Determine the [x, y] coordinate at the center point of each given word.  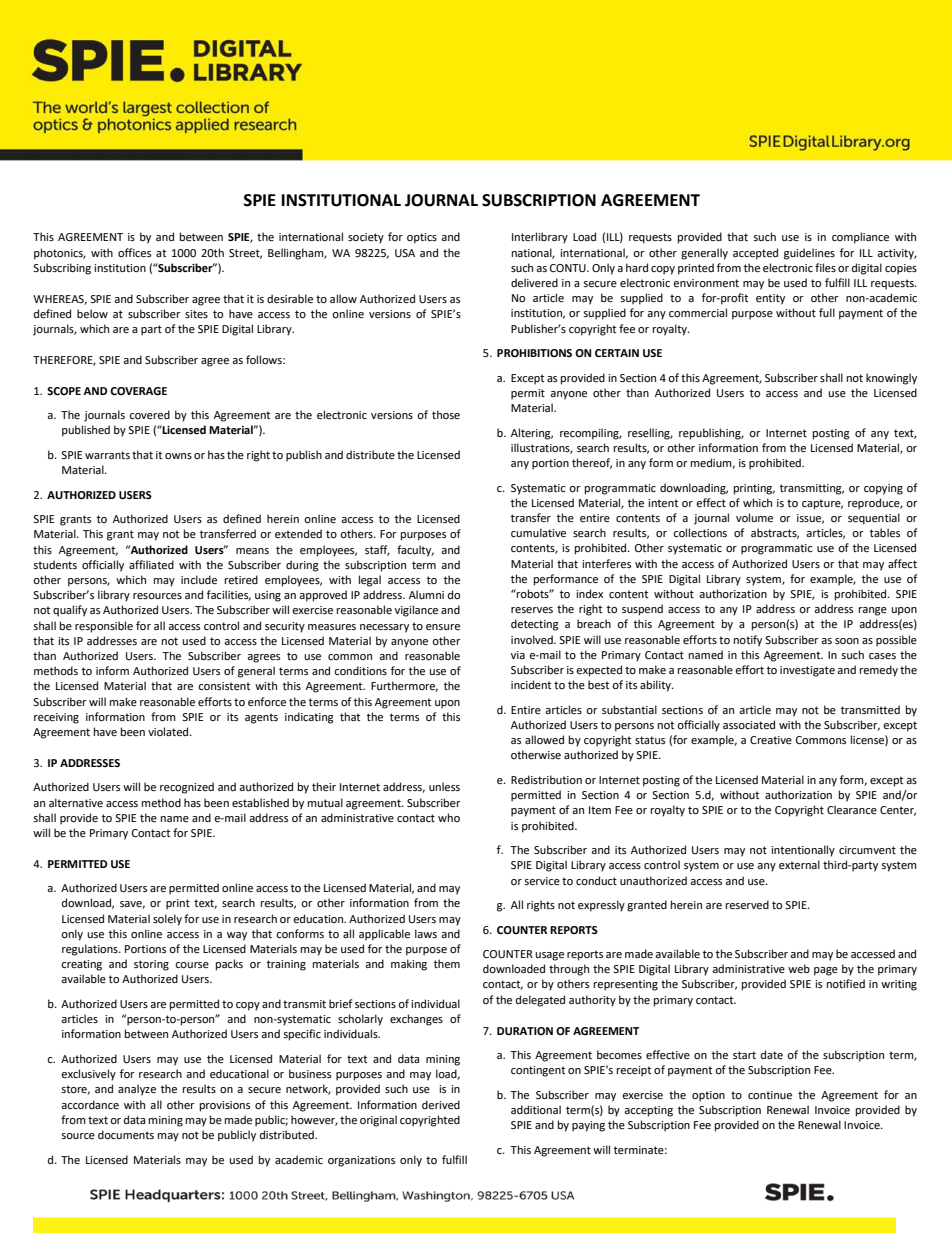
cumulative [538, 533]
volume [754, 518]
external [799, 865]
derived [441, 1105]
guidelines [809, 254]
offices [134, 253]
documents [126, 1135]
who [449, 817]
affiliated [151, 565]
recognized [187, 788]
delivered [534, 283]
